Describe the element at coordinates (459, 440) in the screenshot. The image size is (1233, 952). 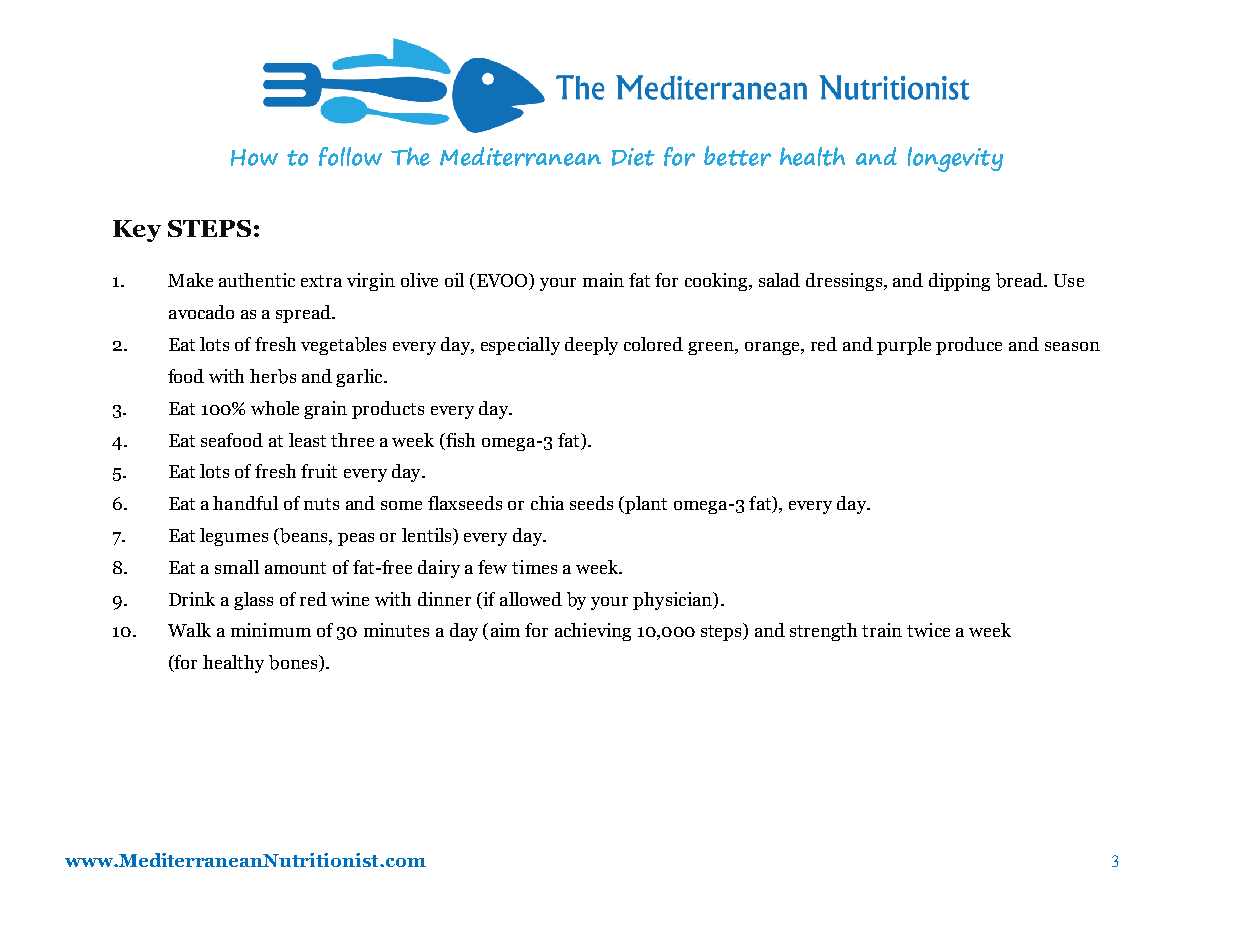
I see `fish` at that location.
